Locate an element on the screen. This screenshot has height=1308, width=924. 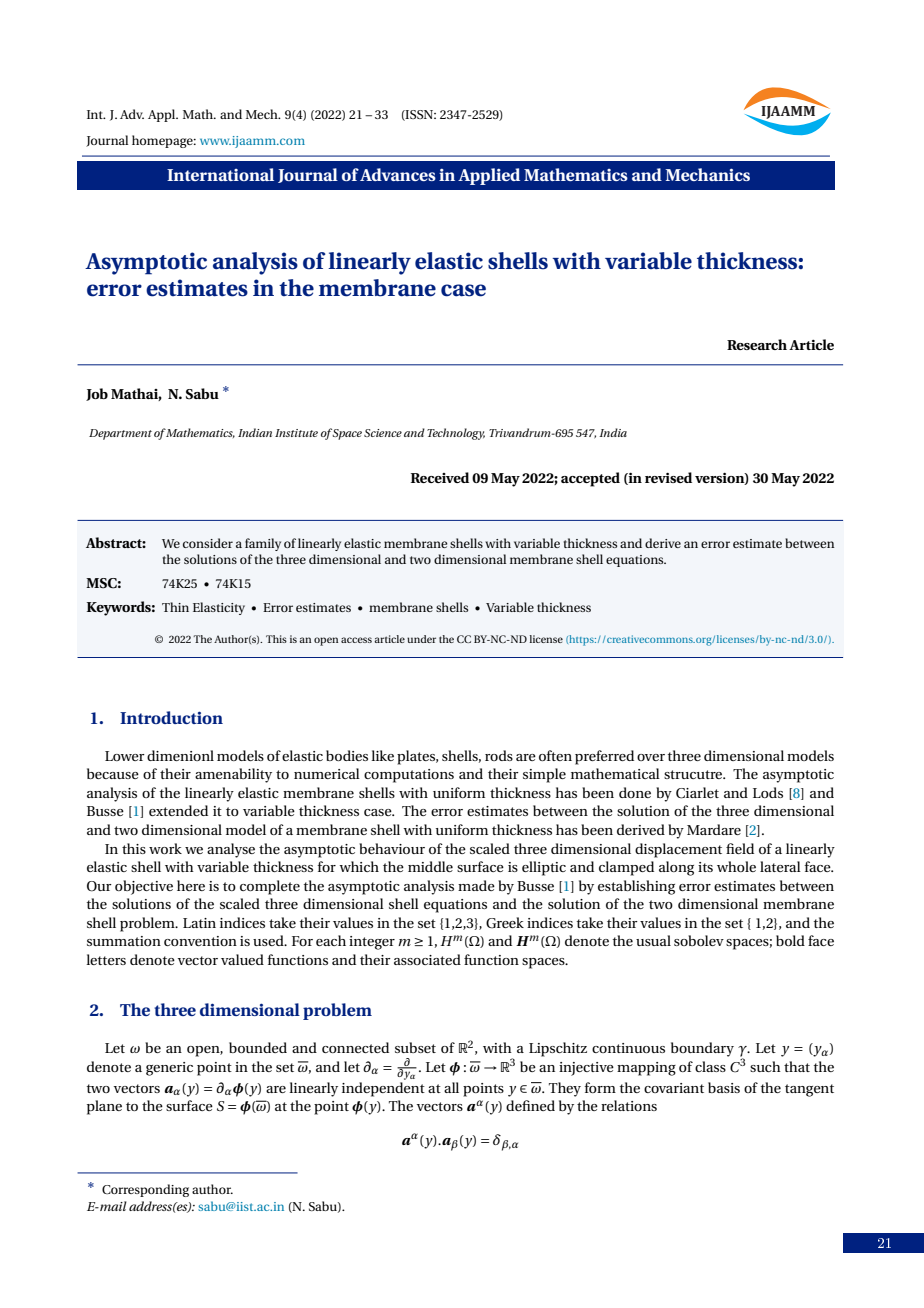
basis is located at coordinates (724, 1087).
